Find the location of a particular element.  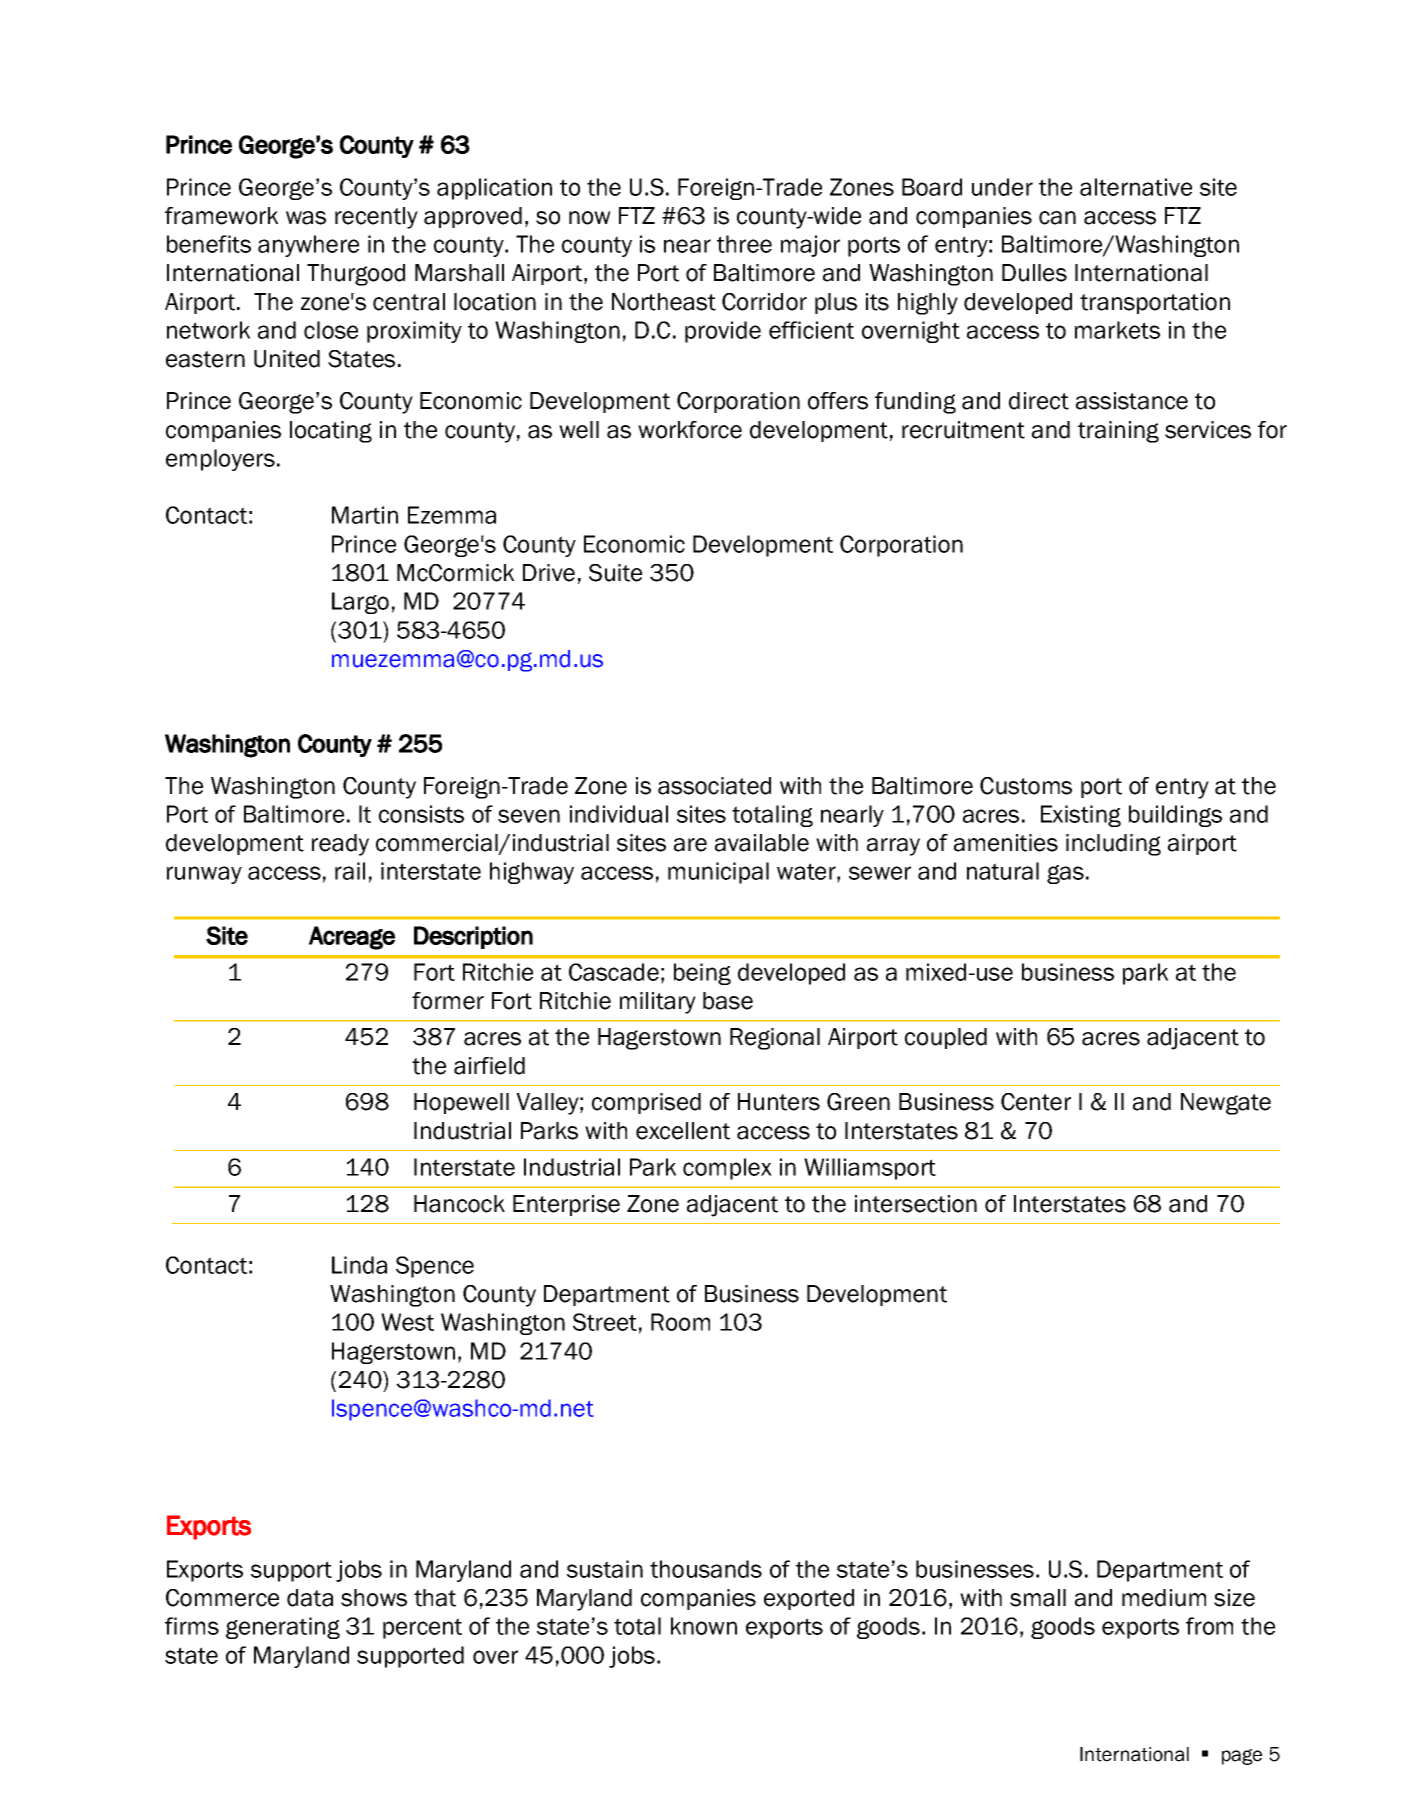

three is located at coordinates (744, 244).
